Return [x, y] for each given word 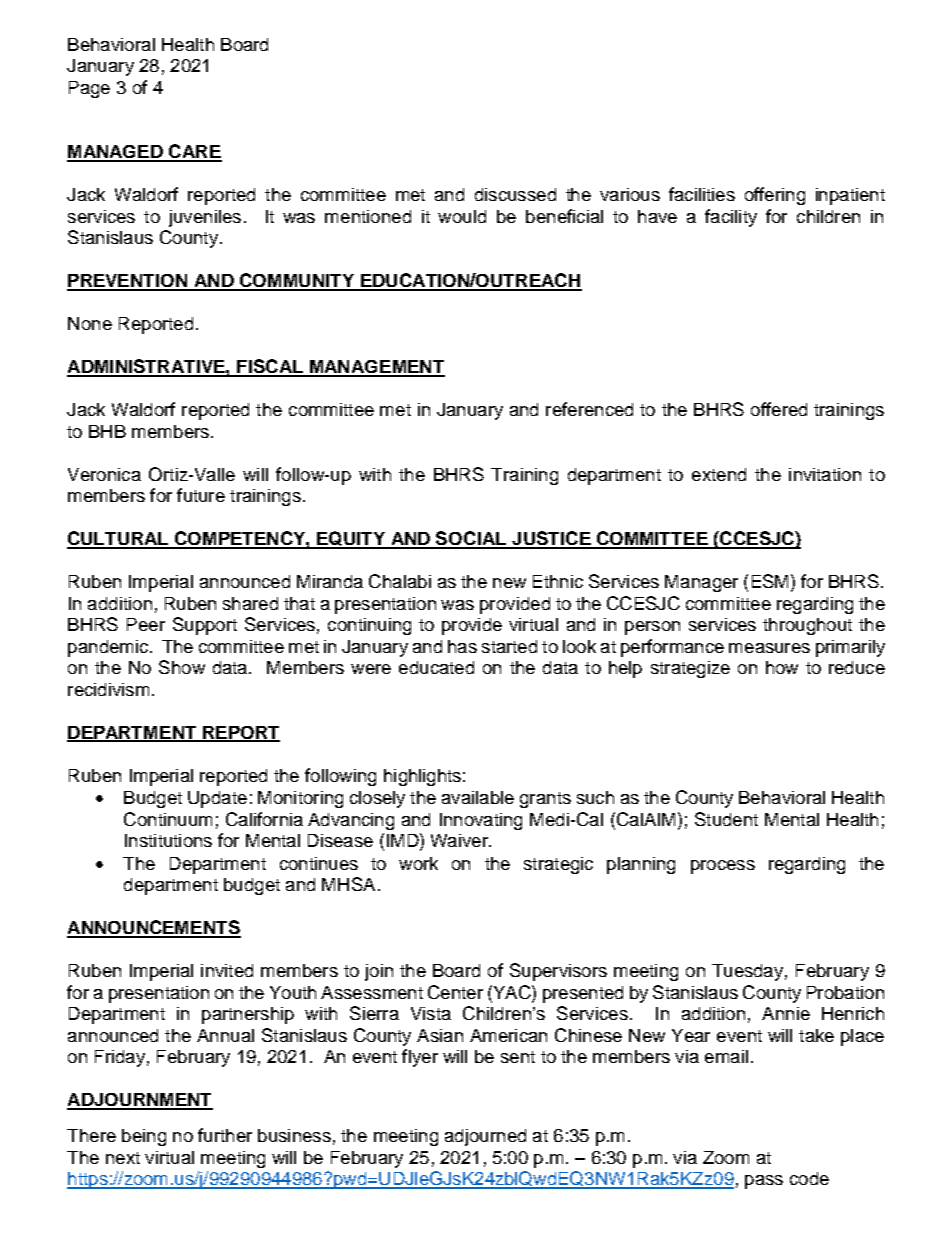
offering [775, 196]
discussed [515, 194]
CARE [194, 152]
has [462, 646]
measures [769, 648]
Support [205, 626]
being [144, 1137]
